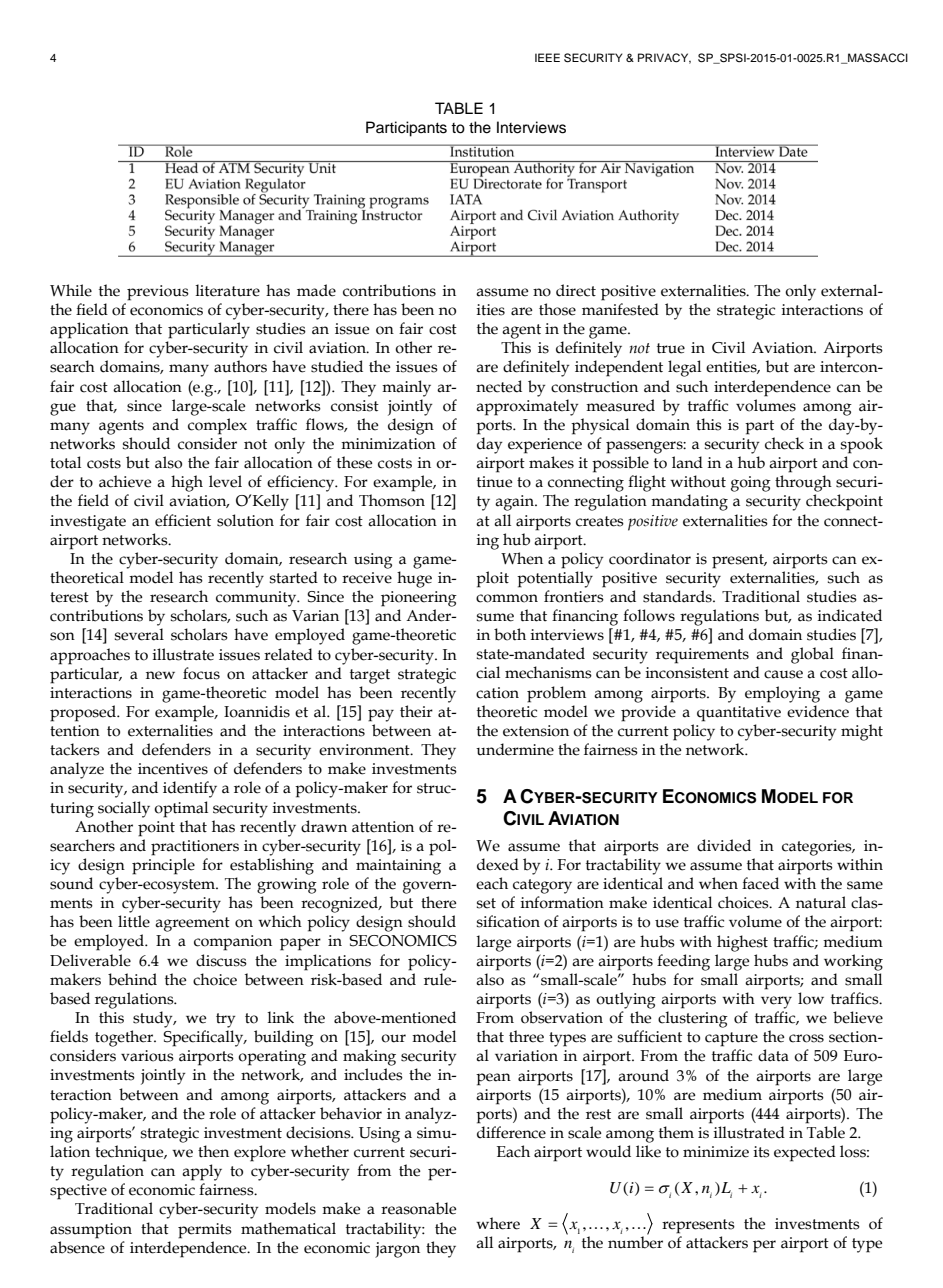 The image size is (943, 1288). What do you see at coordinates (547, 57) in the screenshot?
I see `IEEE` at bounding box center [547, 57].
